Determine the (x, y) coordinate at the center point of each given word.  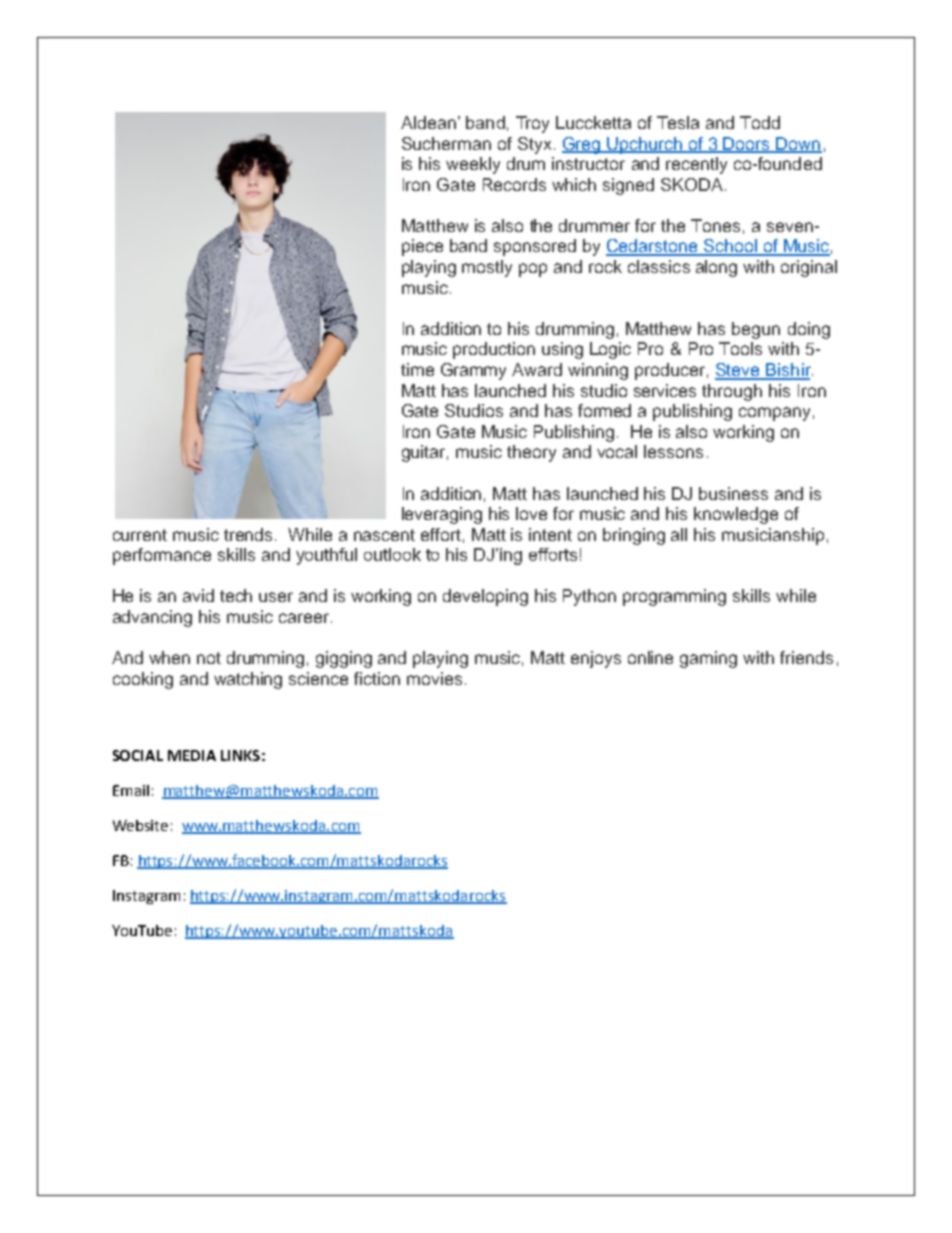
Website (140, 825)
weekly (473, 165)
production (494, 350)
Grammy (473, 371)
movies (434, 678)
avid (198, 595)
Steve (739, 371)
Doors (747, 144)
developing (485, 597)
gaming (708, 659)
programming (674, 597)
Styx (534, 145)
